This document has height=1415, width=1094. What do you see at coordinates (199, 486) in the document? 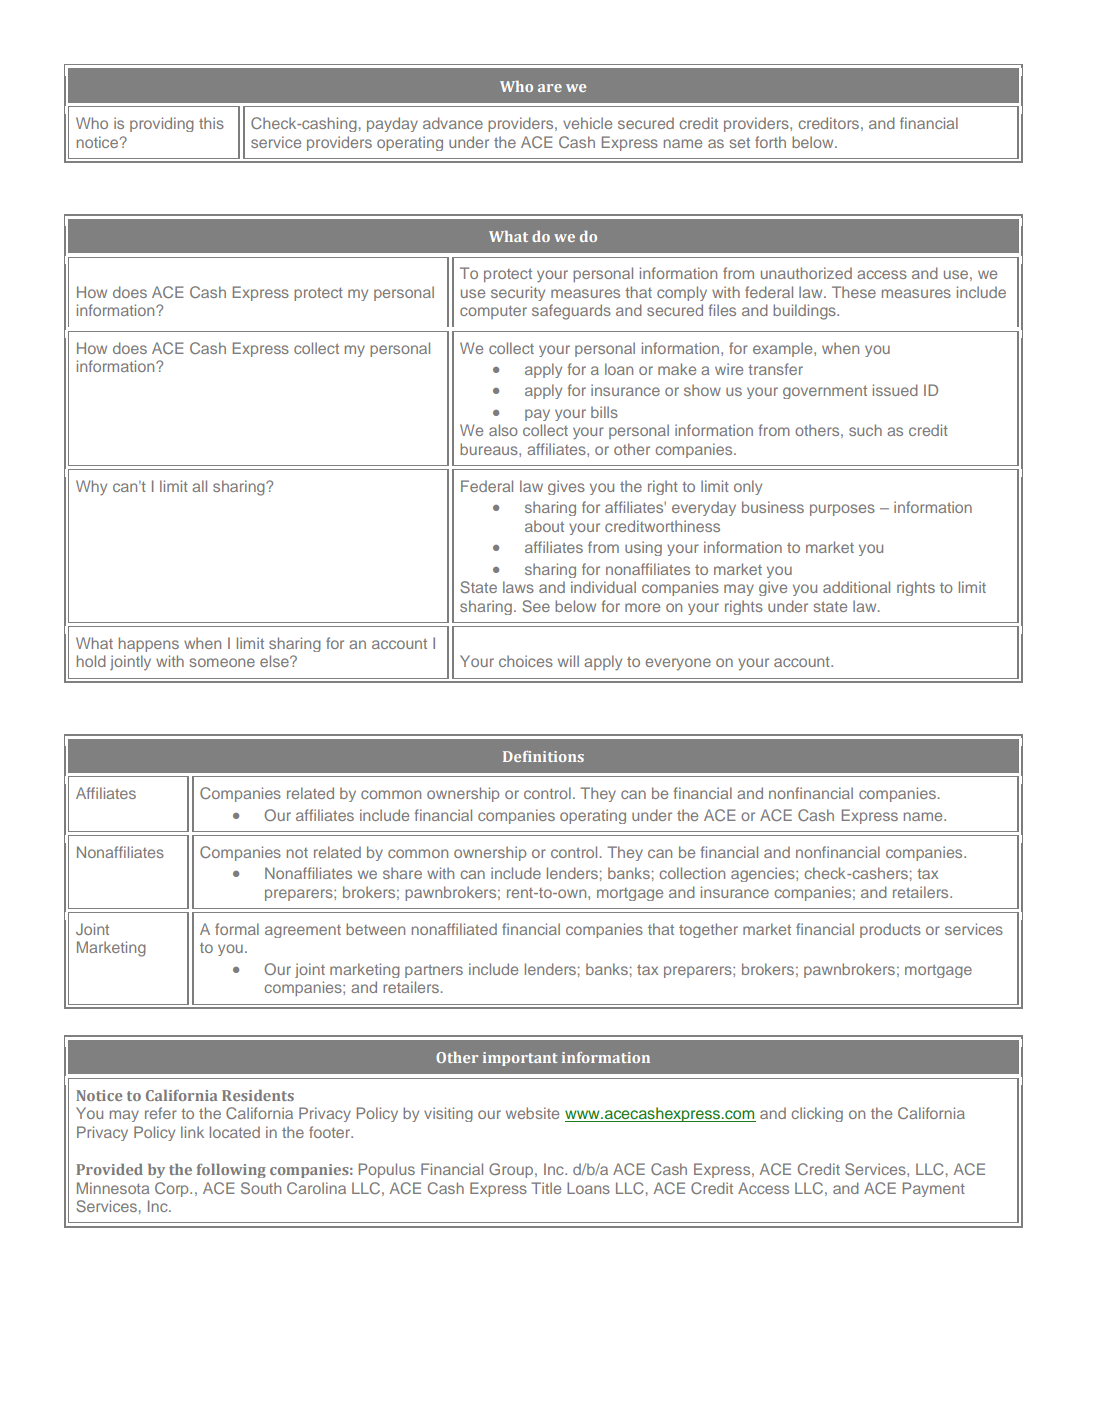
I see `all` at bounding box center [199, 486].
